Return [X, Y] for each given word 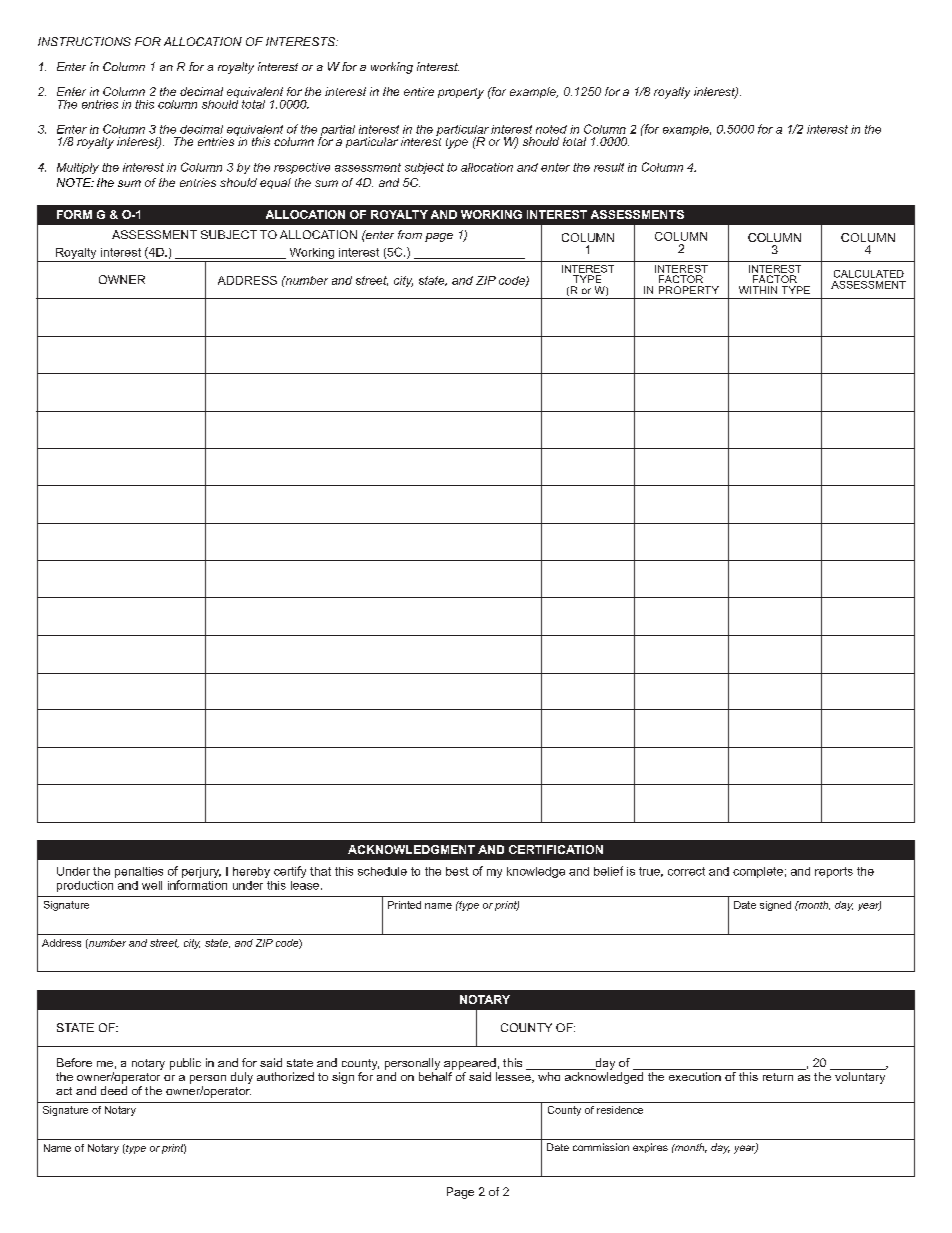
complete [758, 872]
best [457, 871]
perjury [201, 872]
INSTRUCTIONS [84, 41]
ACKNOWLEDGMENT [411, 849]
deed [114, 1090]
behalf [435, 1076]
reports [834, 872]
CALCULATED [869, 274]
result [609, 167]
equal [275, 183]
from [410, 234]
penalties [139, 872]
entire [419, 91]
